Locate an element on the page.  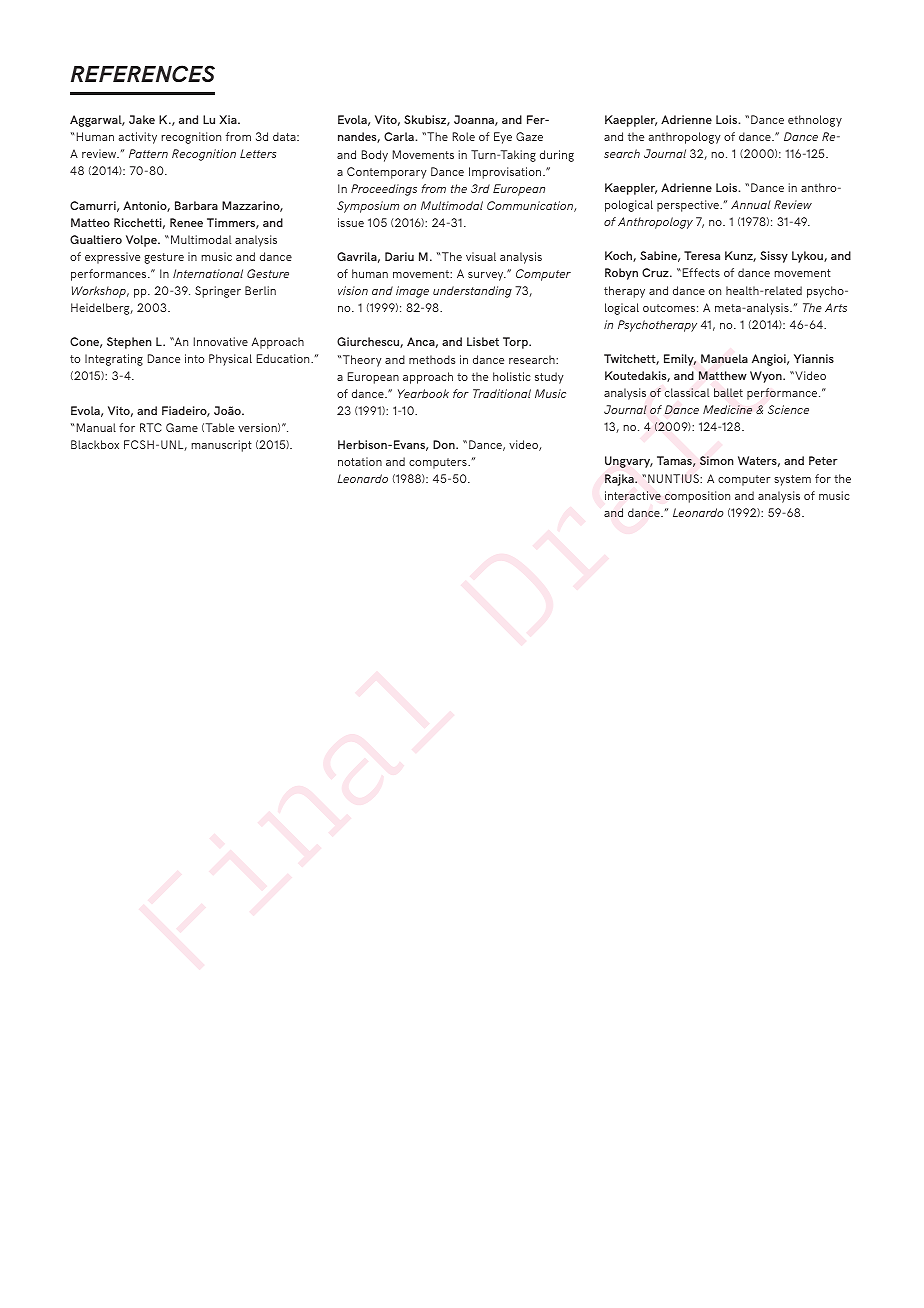
into is located at coordinates (194, 358).
